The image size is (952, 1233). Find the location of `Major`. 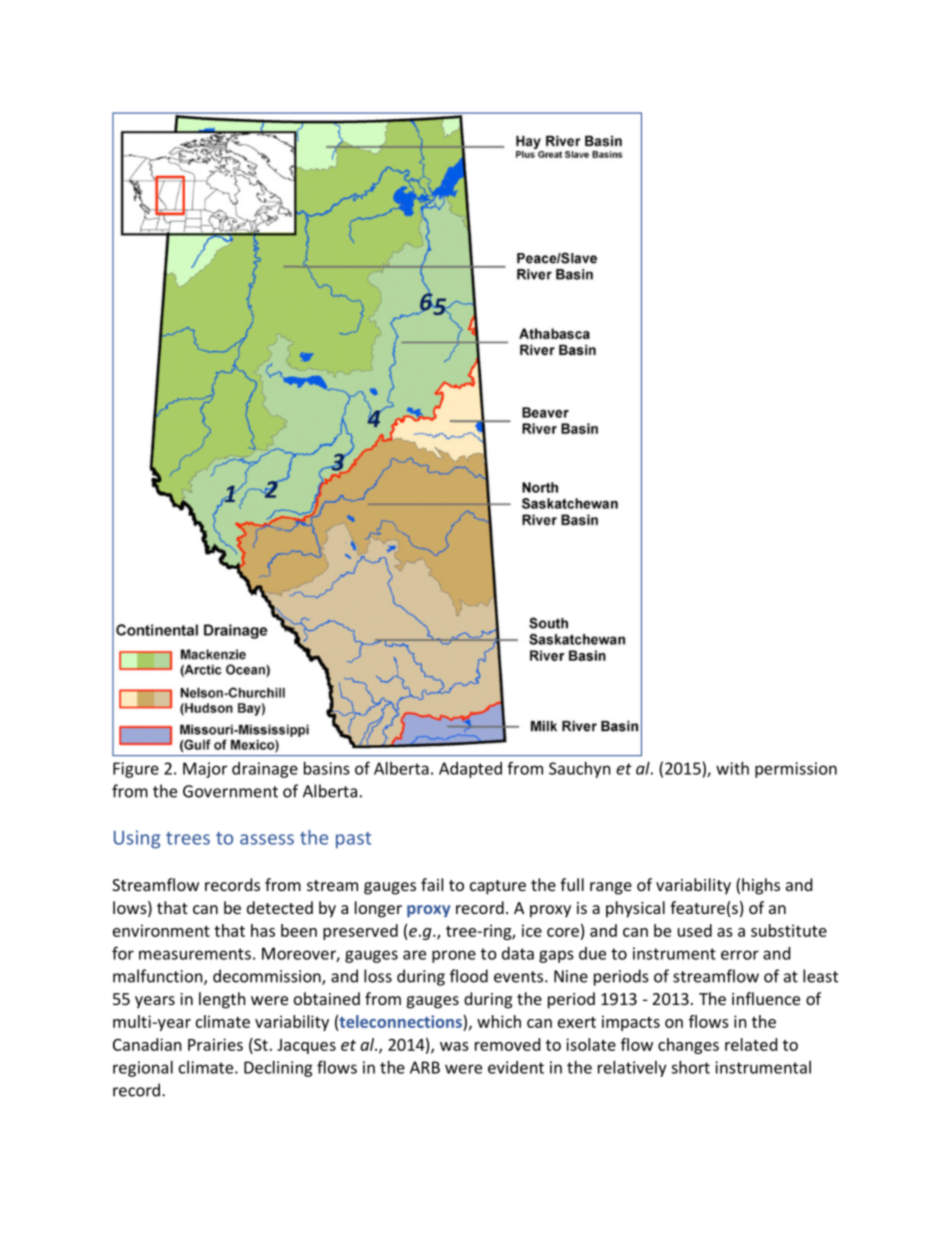

Major is located at coordinates (205, 770).
